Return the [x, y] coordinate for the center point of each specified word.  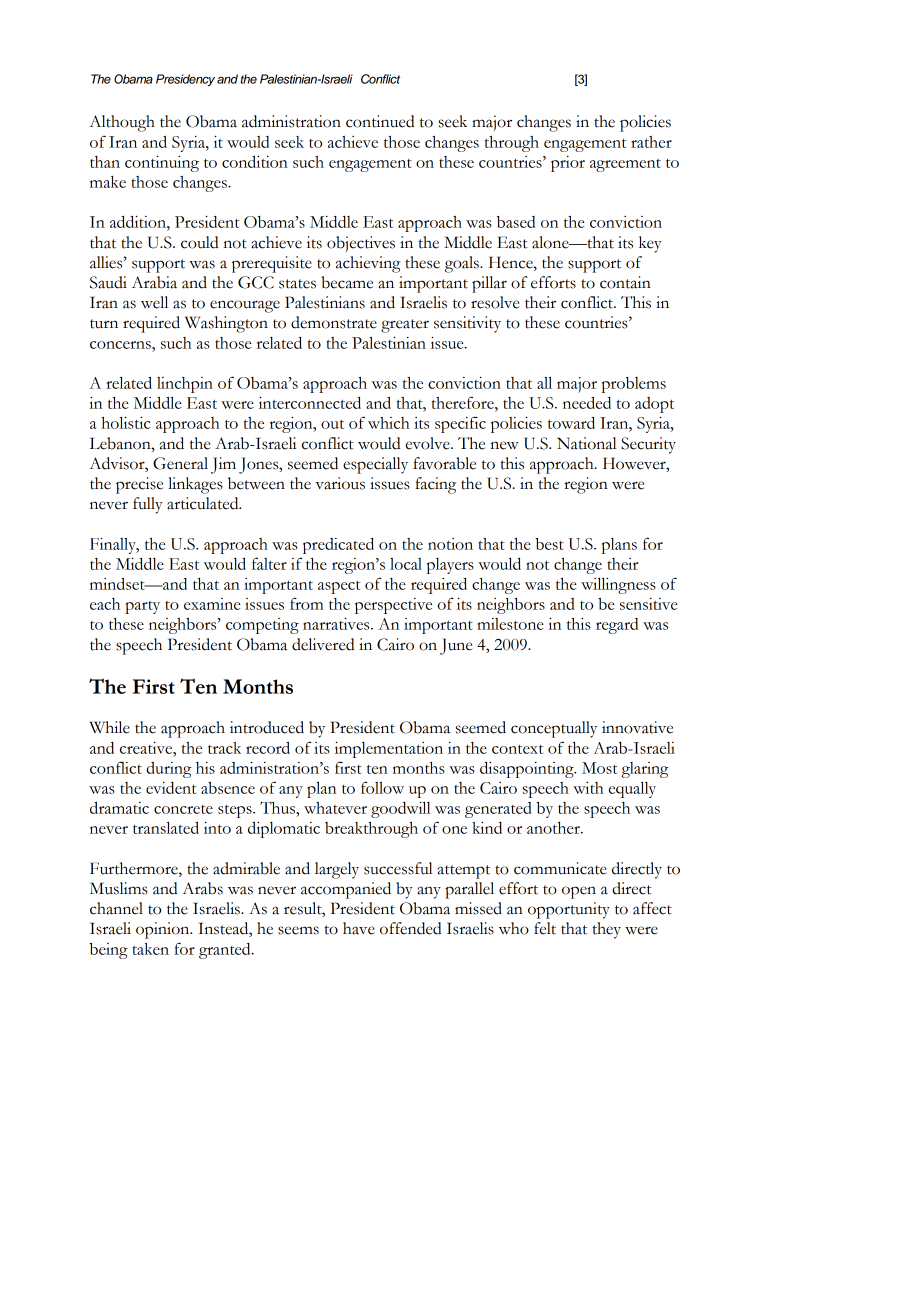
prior [568, 164]
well [154, 302]
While [110, 727]
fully [148, 505]
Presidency [185, 80]
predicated [338, 546]
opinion [164, 930]
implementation [389, 750]
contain [625, 282]
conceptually [554, 729]
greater [405, 326]
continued [380, 121]
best [549, 544]
